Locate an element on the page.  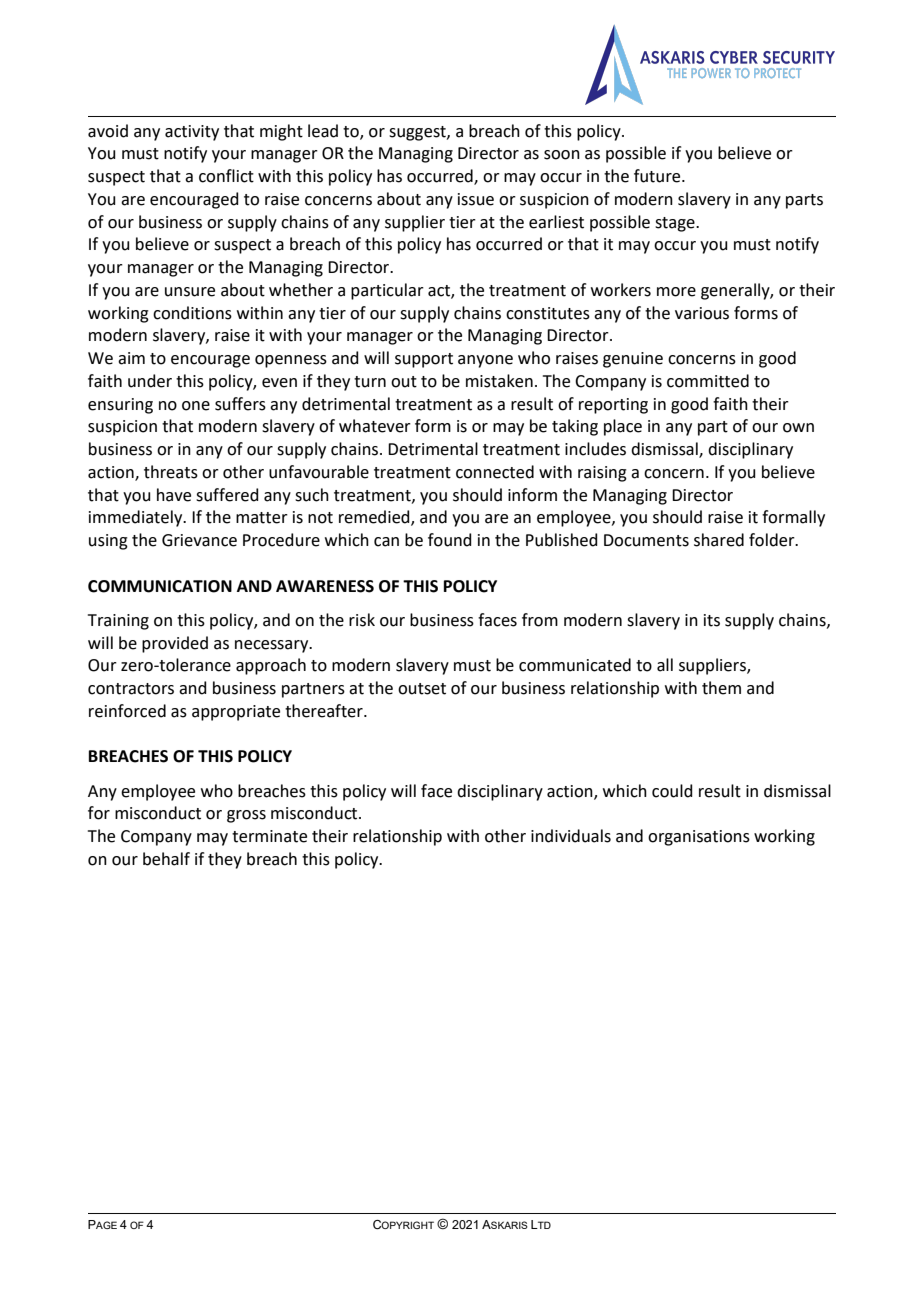
more is located at coordinates (676, 292).
